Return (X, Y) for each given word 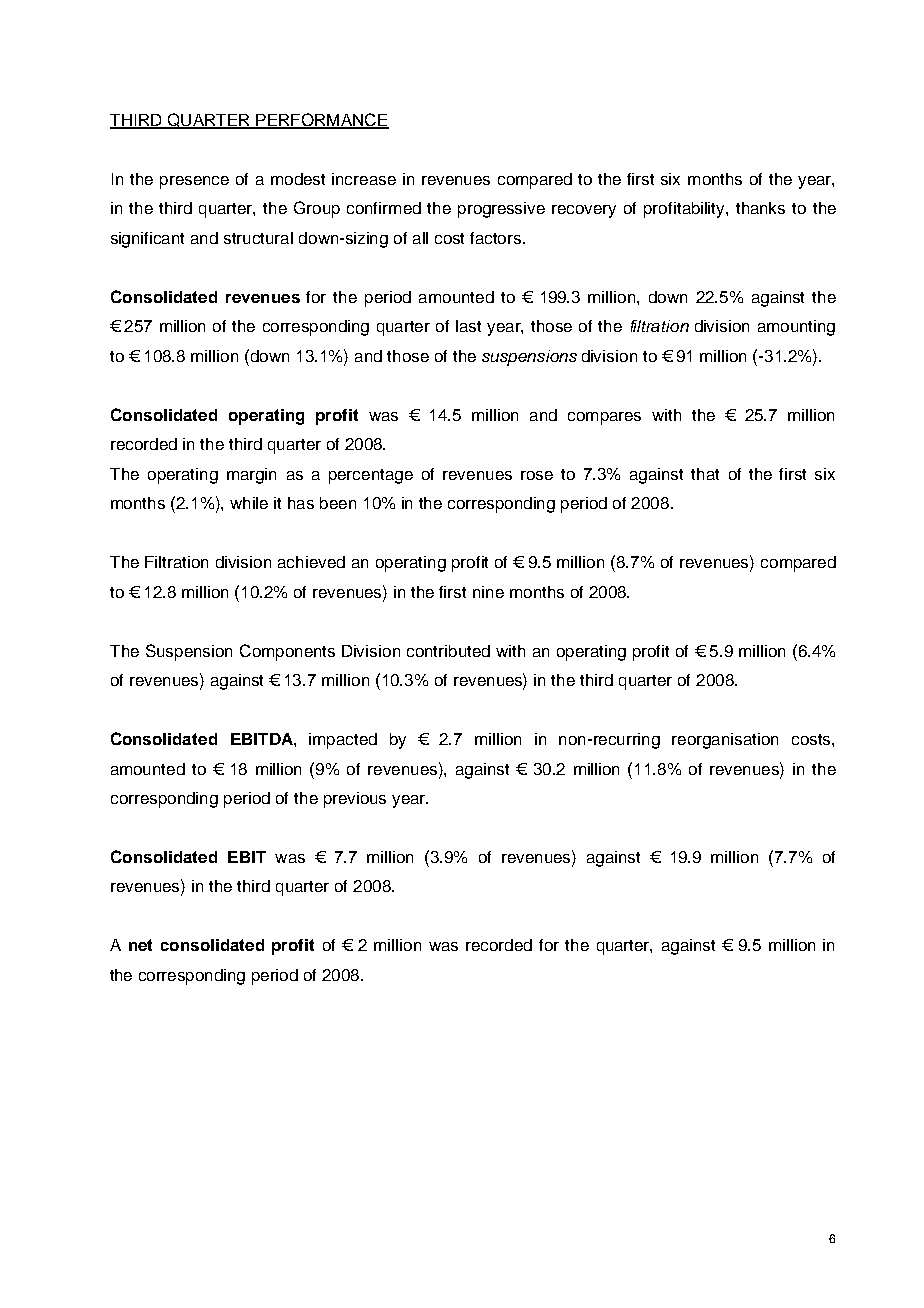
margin (251, 476)
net (140, 945)
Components (287, 652)
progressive (501, 210)
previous (355, 800)
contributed (448, 651)
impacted (343, 741)
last (468, 326)
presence (194, 182)
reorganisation (725, 741)
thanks (760, 208)
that (705, 474)
